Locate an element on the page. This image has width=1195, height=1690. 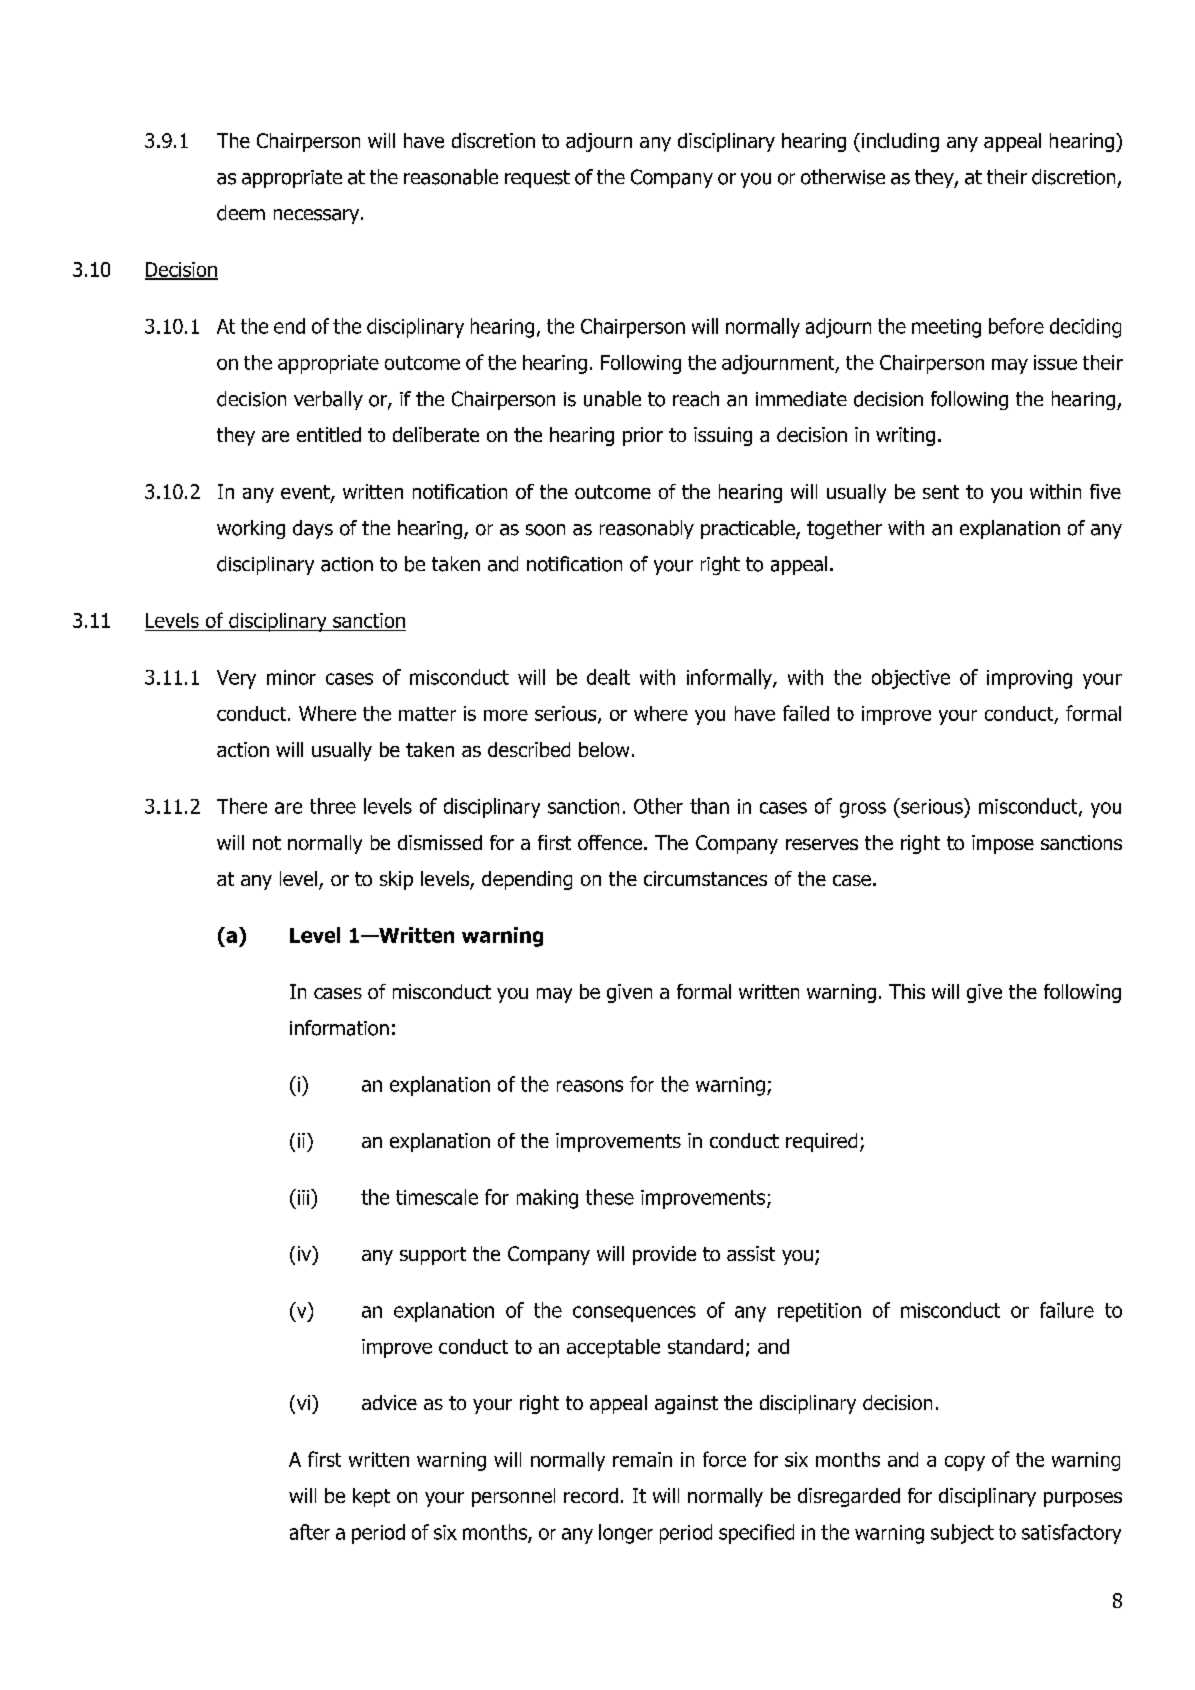
including is located at coordinates (900, 142).
